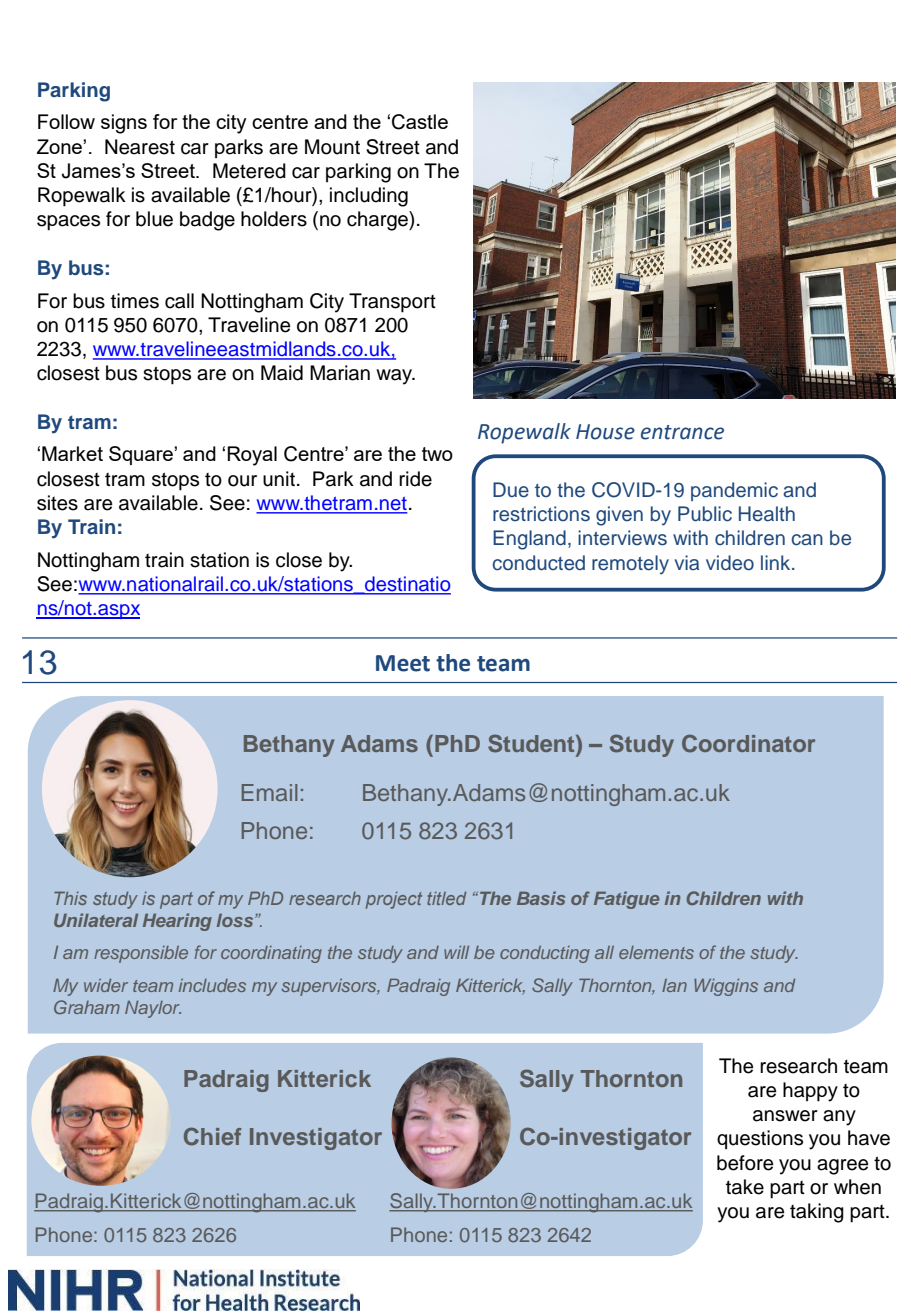 The height and width of the document is (1316, 911). I want to click on including, so click(369, 197).
